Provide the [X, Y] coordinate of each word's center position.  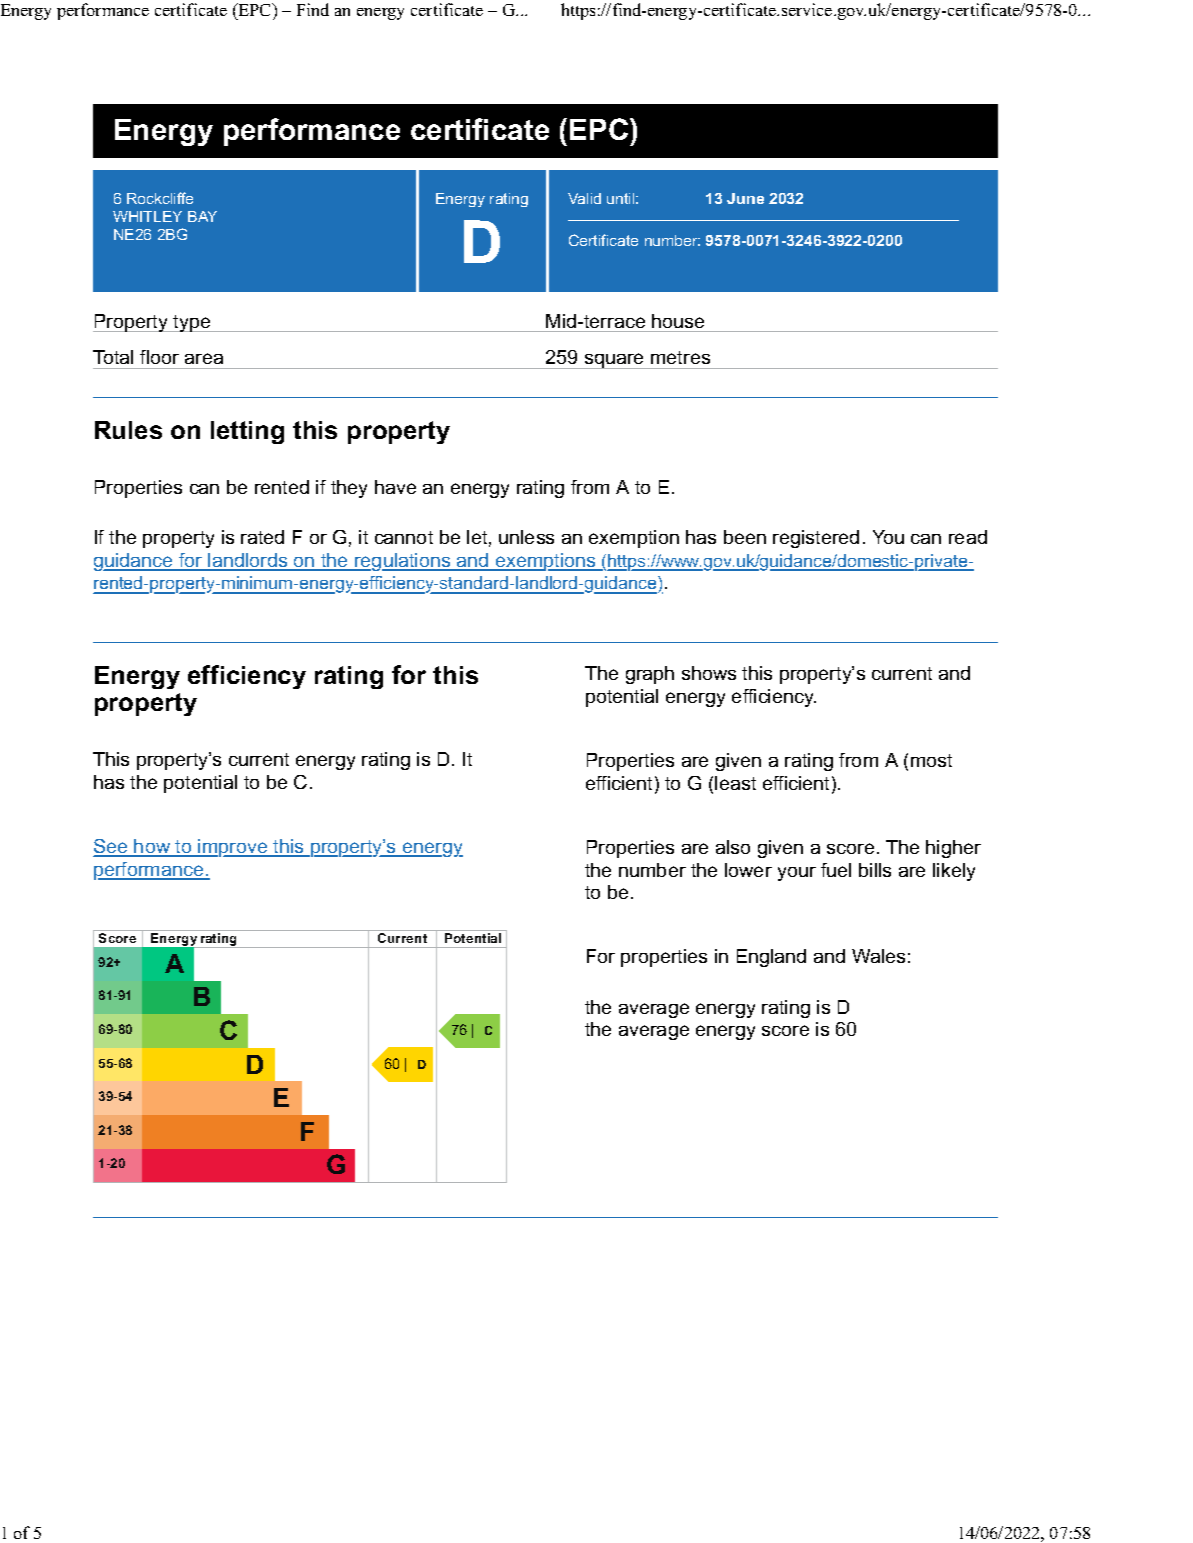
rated [262, 537]
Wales [878, 956]
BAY [202, 216]
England [771, 958]
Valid [584, 198]
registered [816, 539]
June [745, 198]
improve [233, 848]
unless [526, 537]
